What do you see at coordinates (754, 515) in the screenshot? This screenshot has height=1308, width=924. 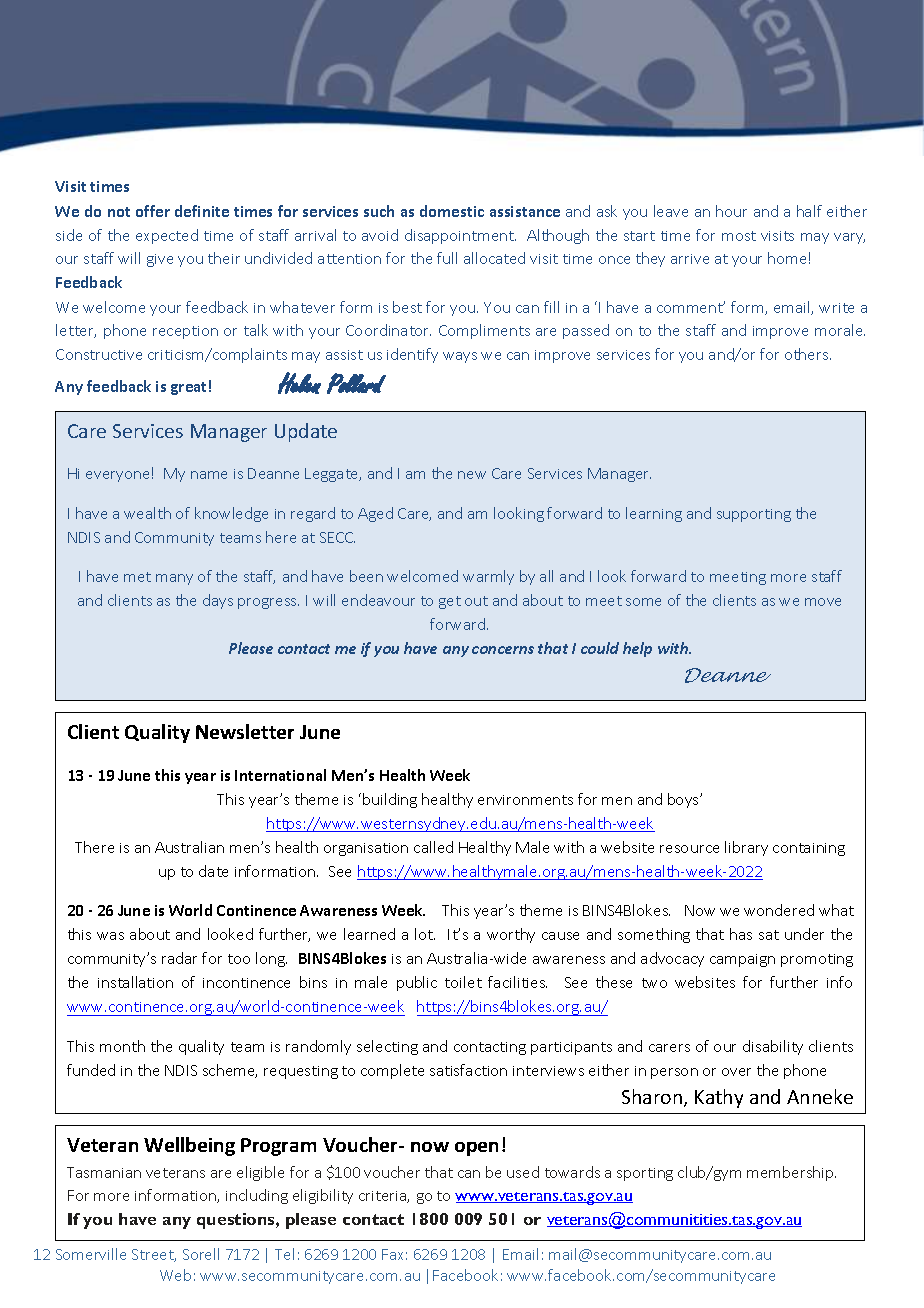 I see `supporting` at bounding box center [754, 515].
